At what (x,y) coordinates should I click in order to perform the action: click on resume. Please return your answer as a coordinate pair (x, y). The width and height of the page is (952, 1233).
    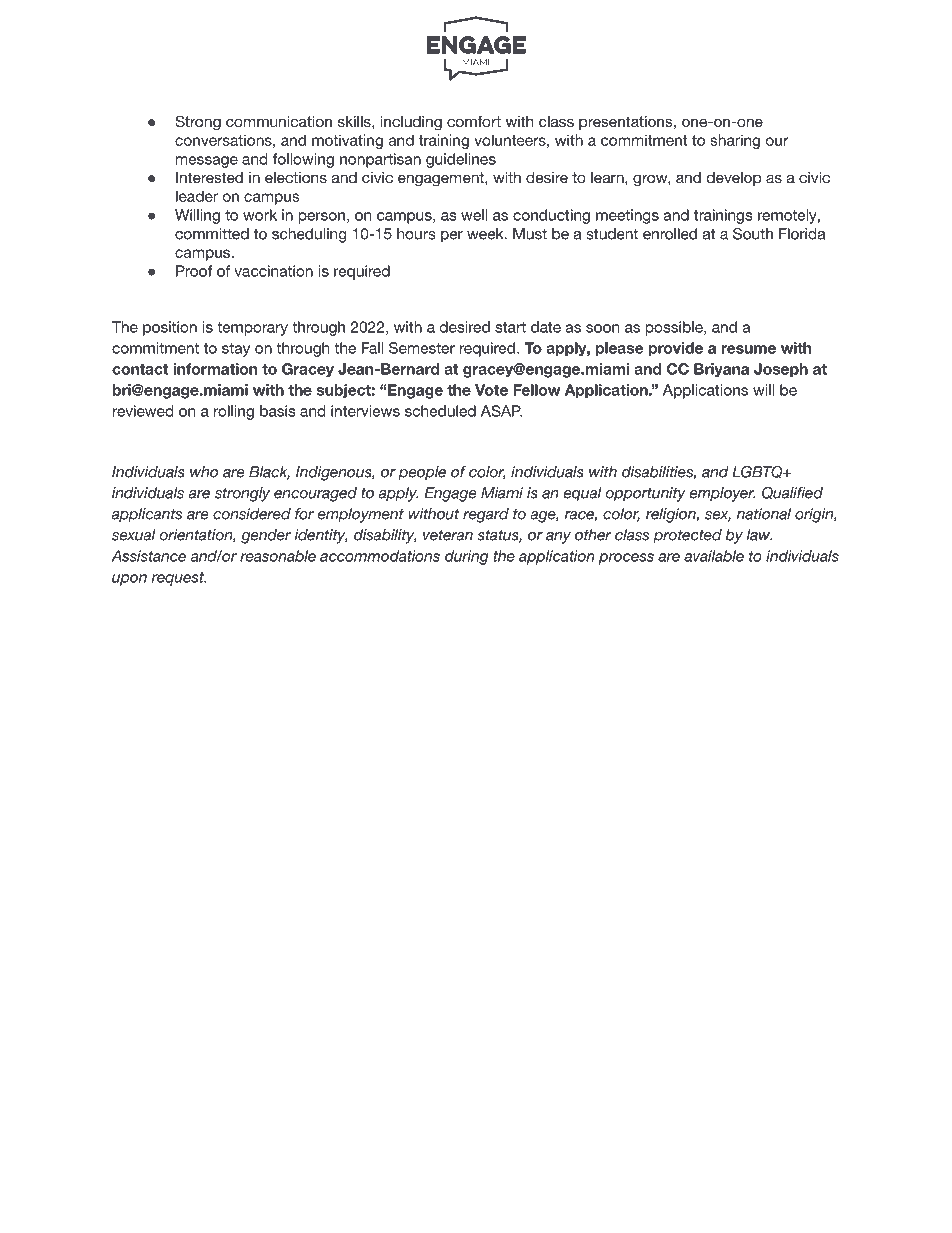
    Looking at the image, I should click on (749, 349).
